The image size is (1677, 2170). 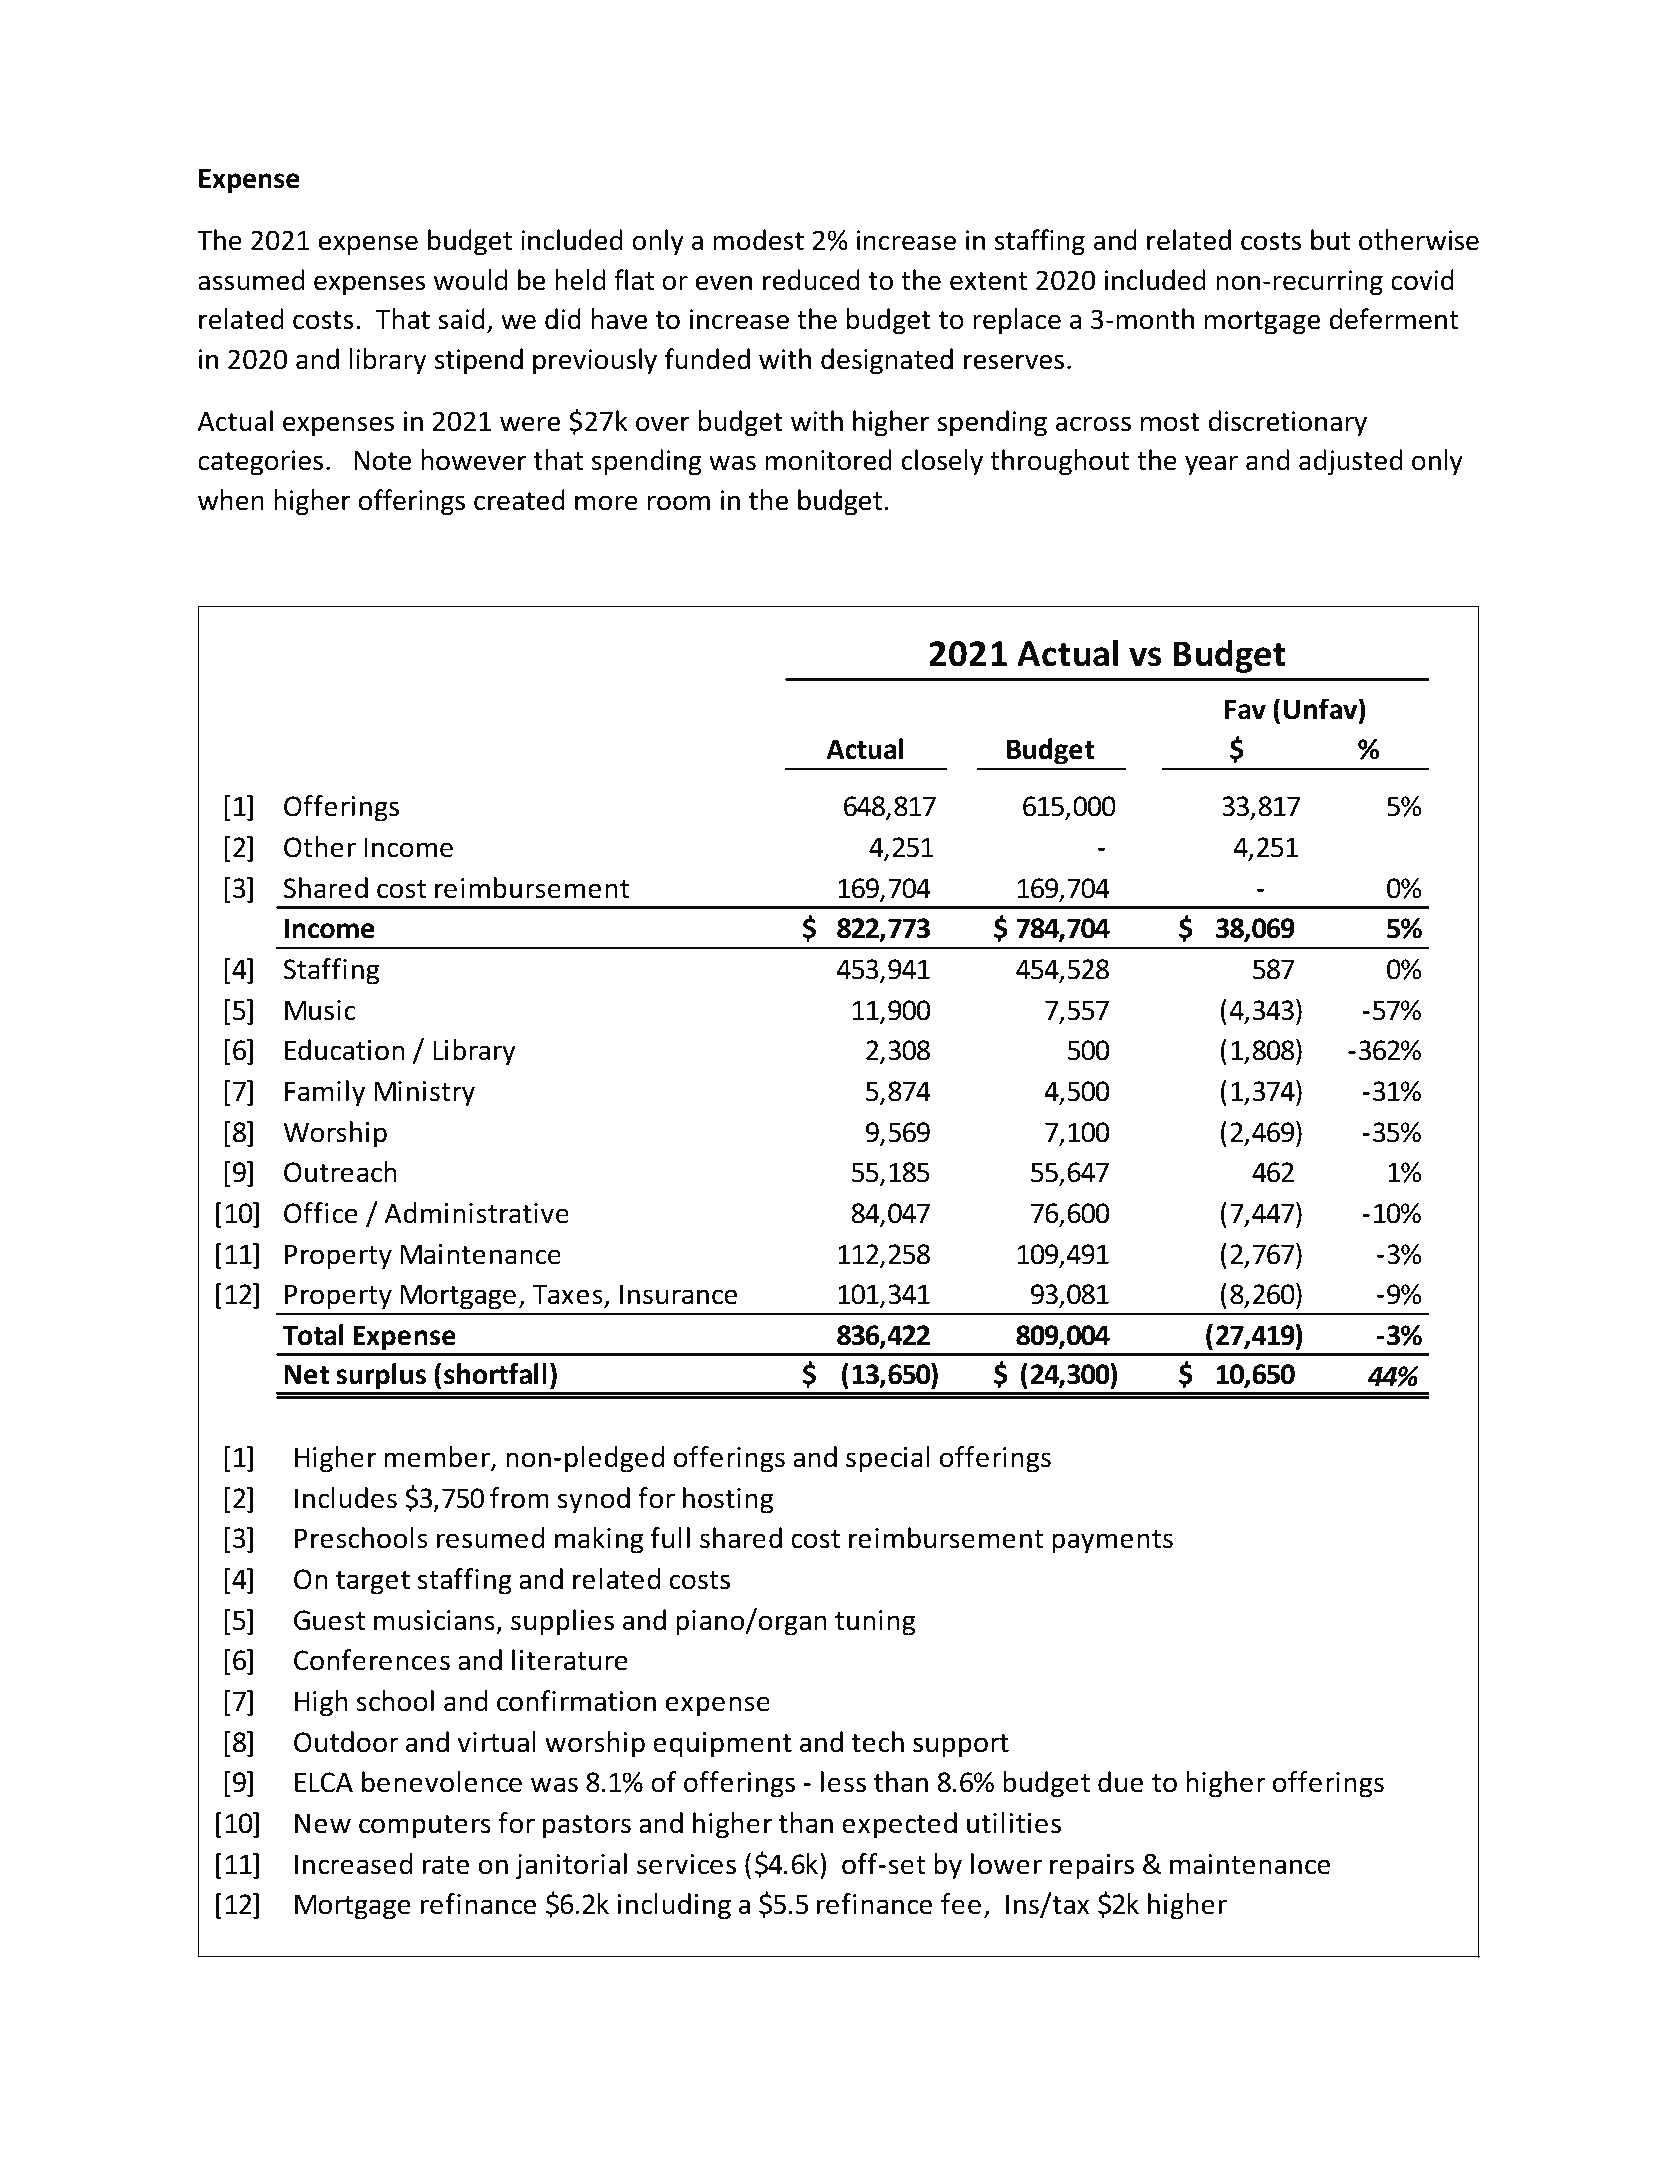 I want to click on but, so click(x=1330, y=240).
